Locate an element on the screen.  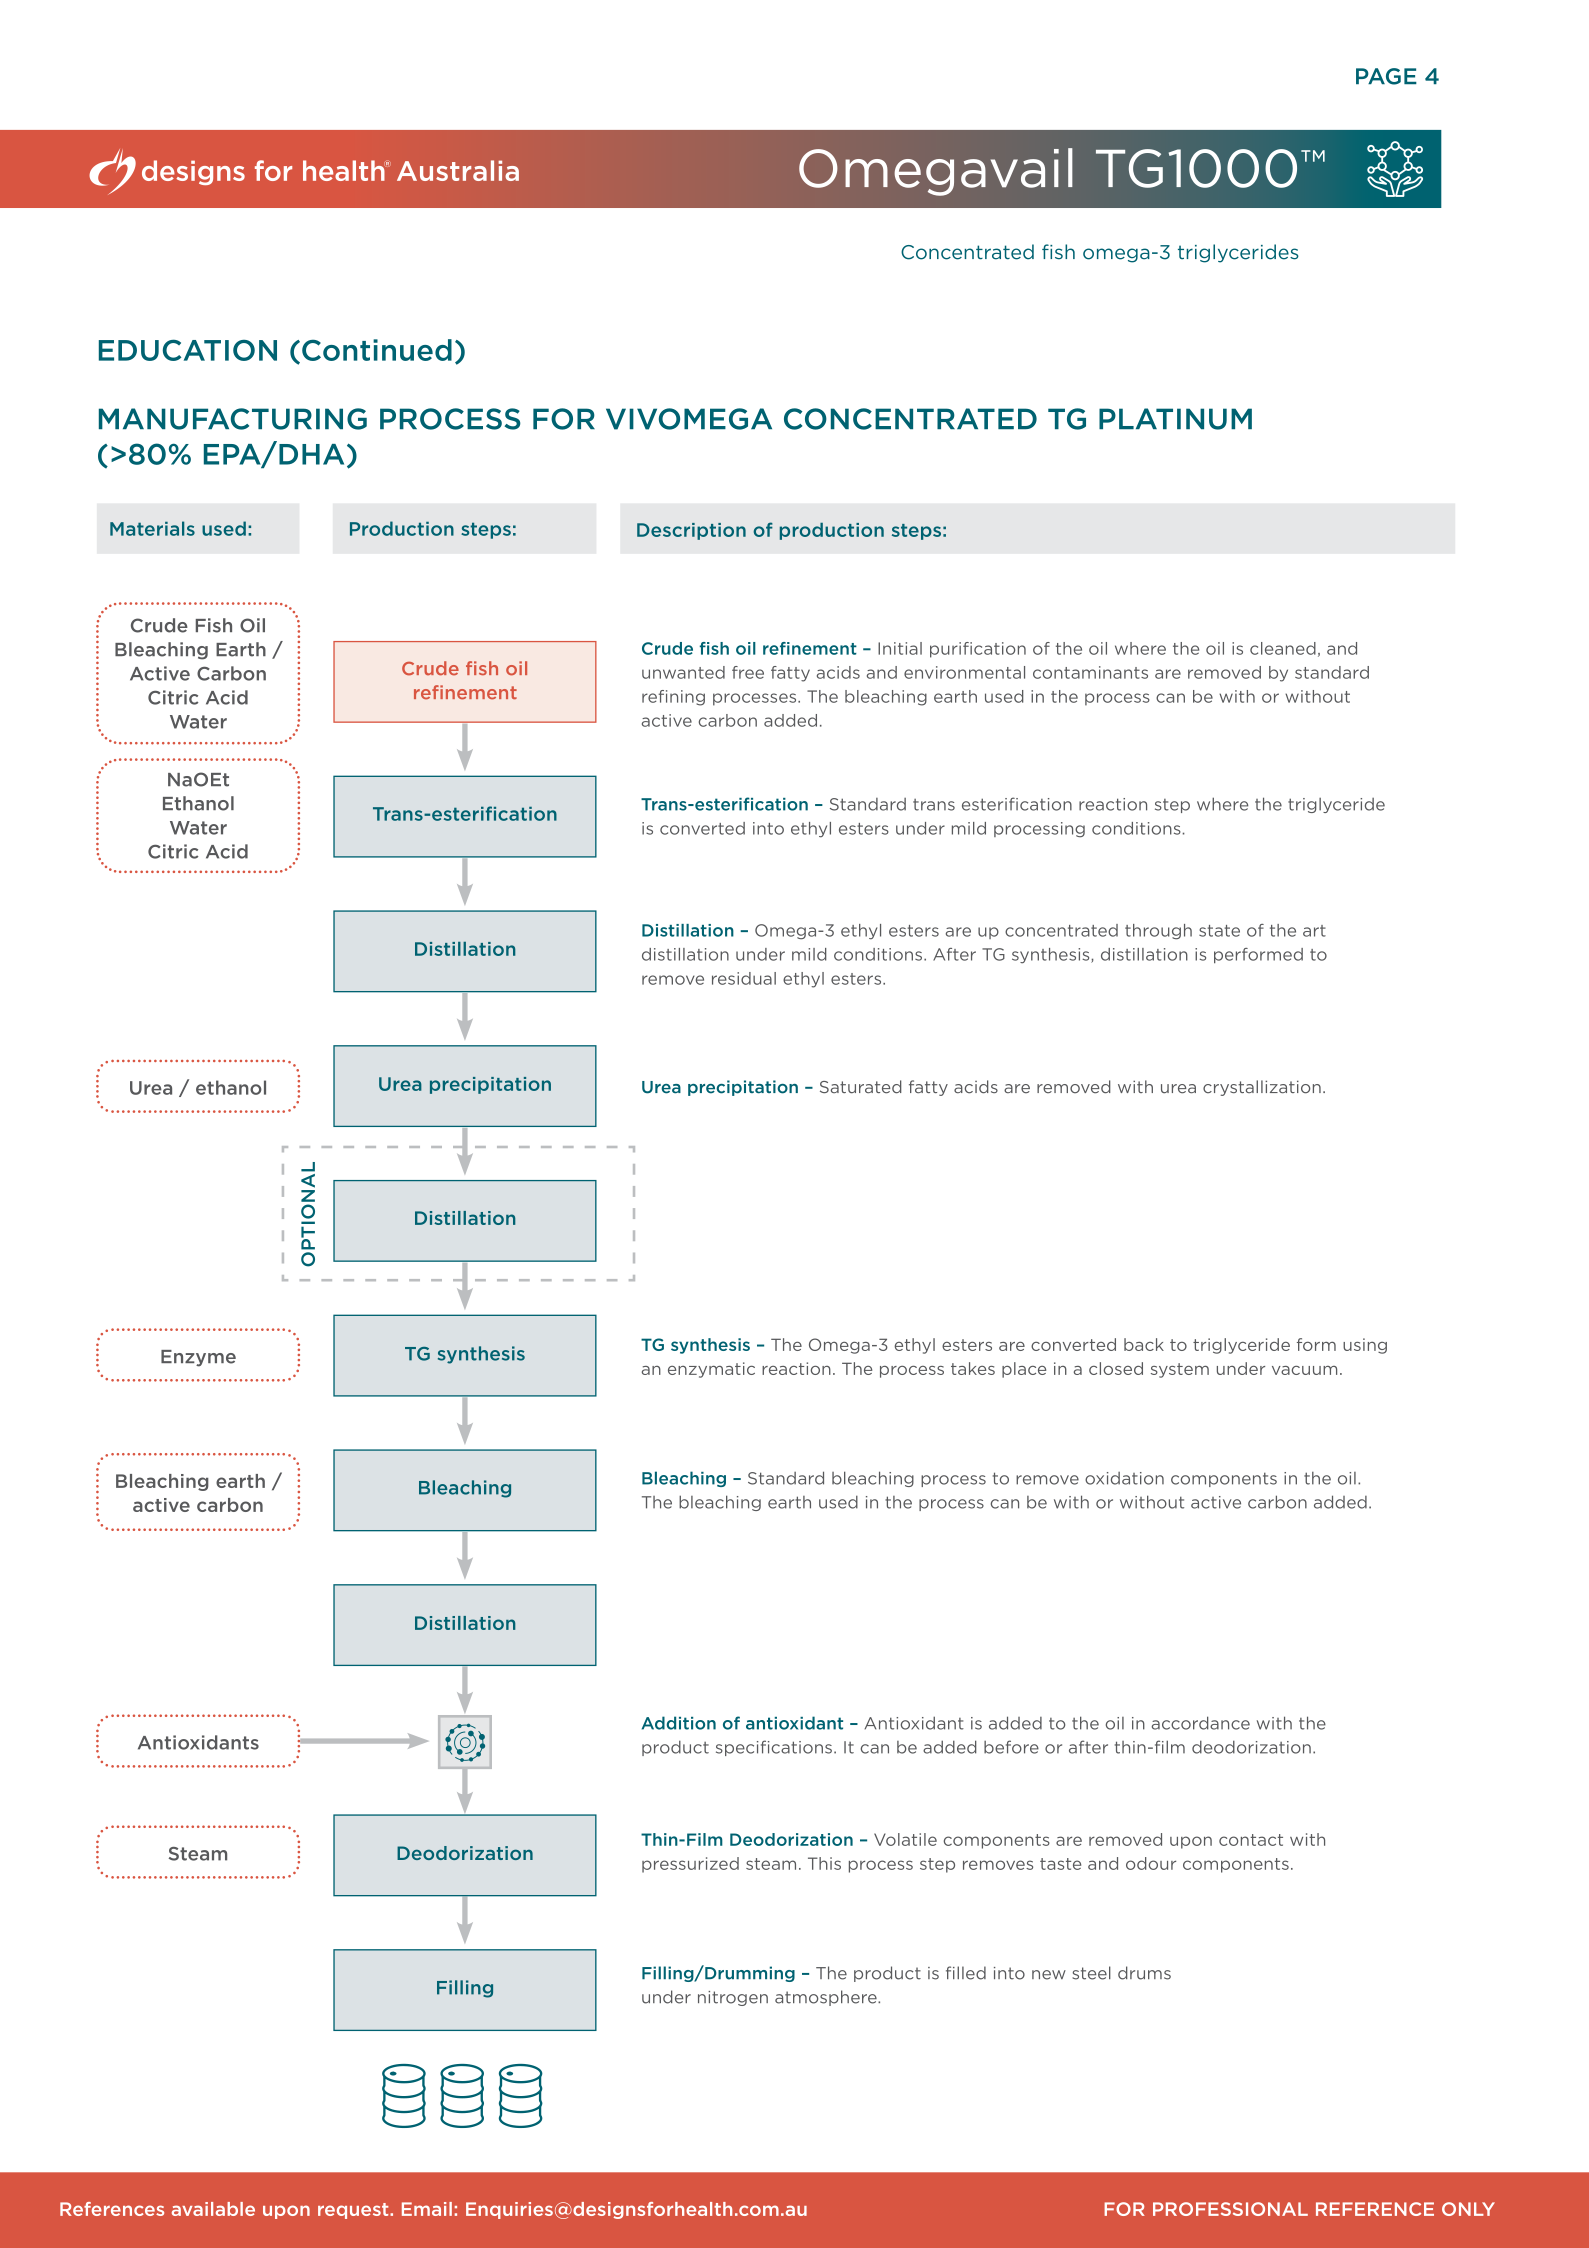
Description is located at coordinates (691, 531).
